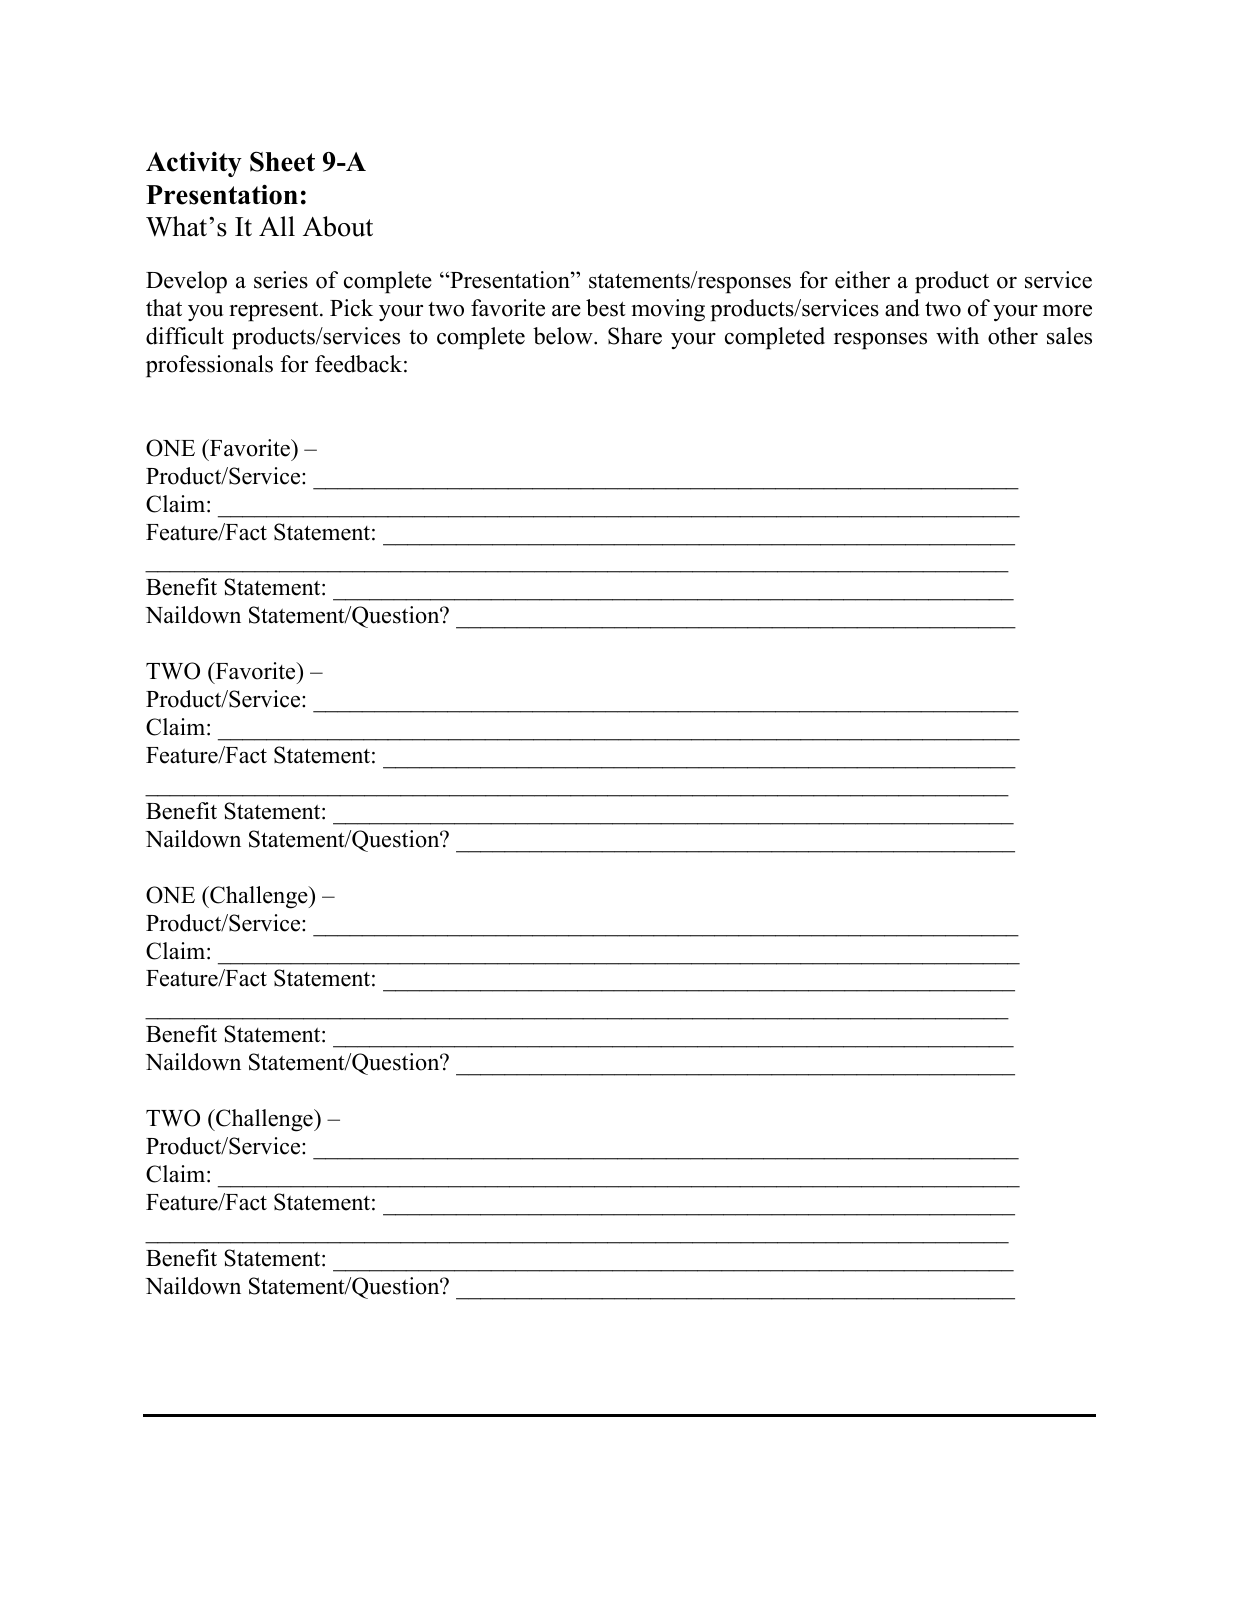  I want to click on Activity, so click(194, 164).
